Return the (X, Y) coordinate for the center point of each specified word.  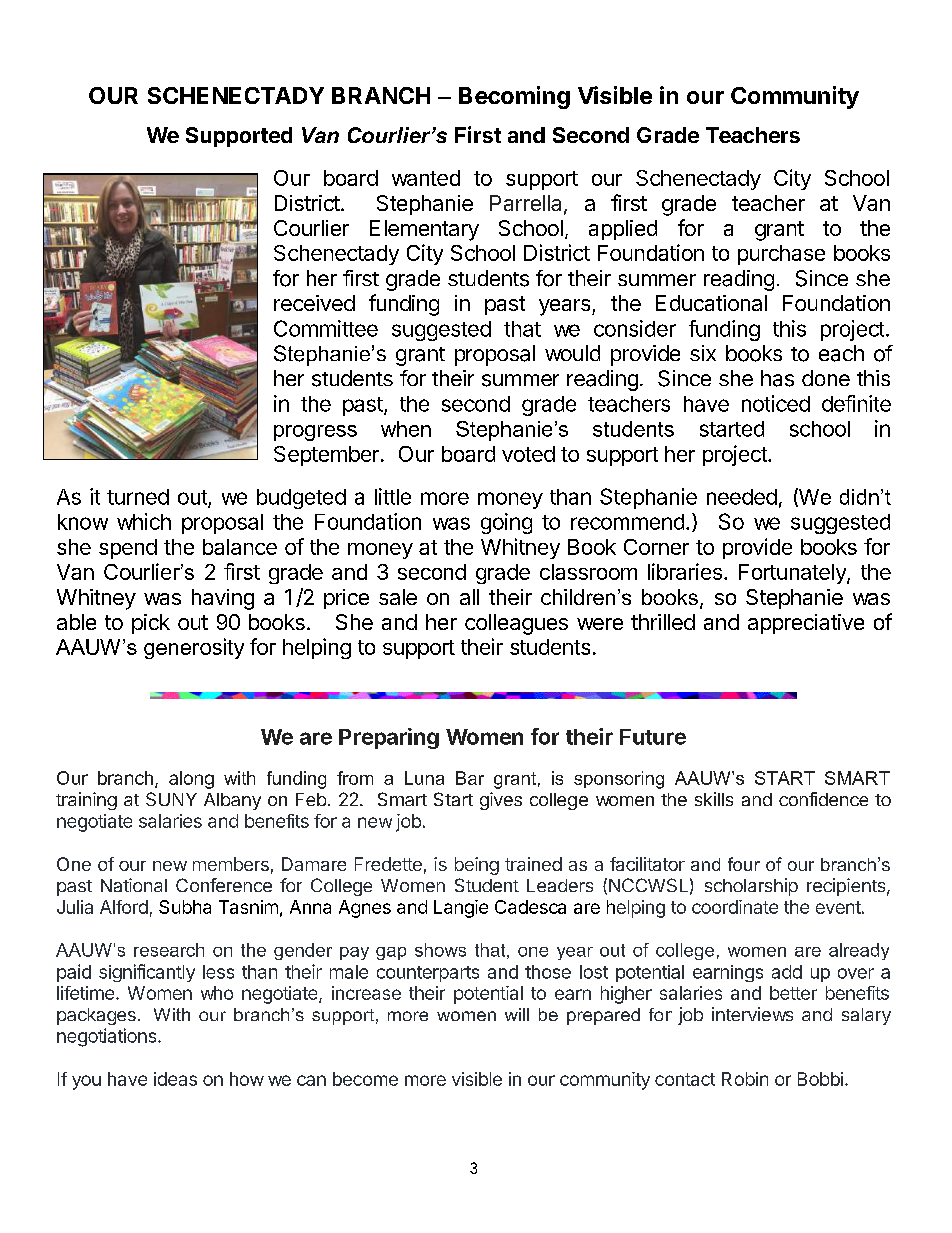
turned (138, 497)
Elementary (424, 230)
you (86, 1082)
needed (742, 497)
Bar (470, 778)
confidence (823, 799)
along (191, 780)
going (506, 523)
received (314, 303)
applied (623, 230)
